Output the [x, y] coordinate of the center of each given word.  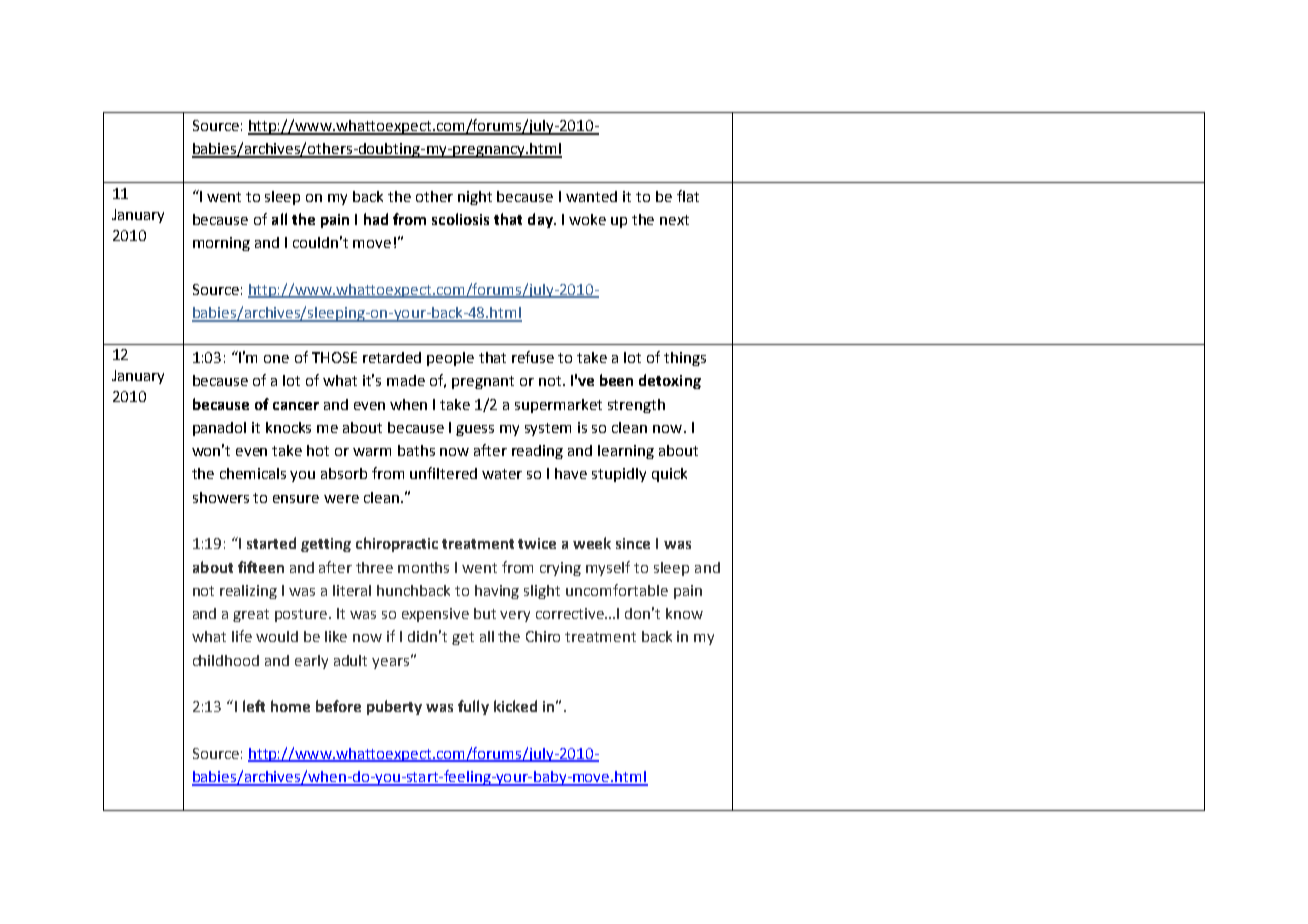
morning [221, 244]
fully [473, 707]
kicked [515, 706]
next [674, 220]
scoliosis [460, 219]
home [290, 706]
